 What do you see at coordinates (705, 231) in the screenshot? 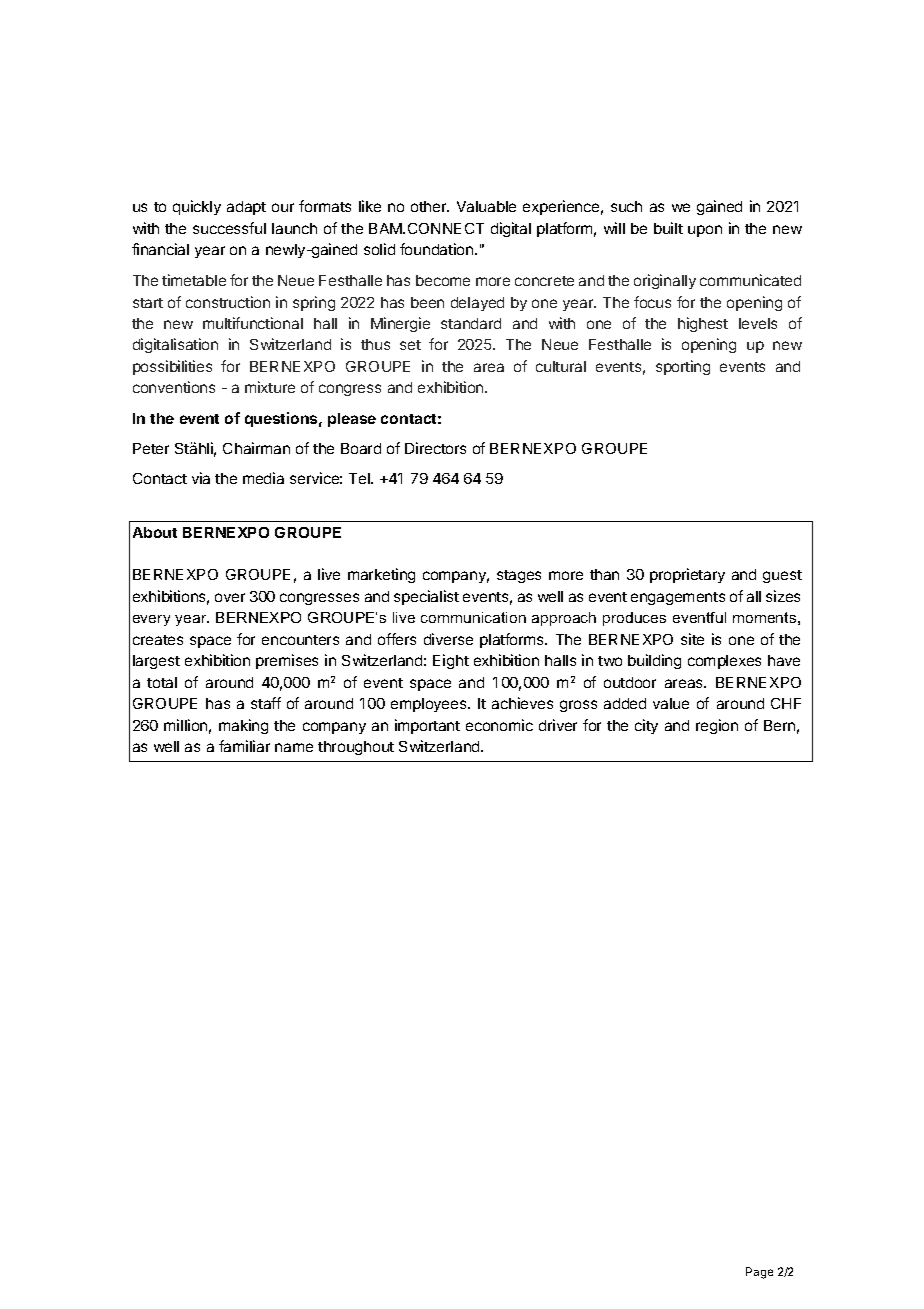
I see `upon` at bounding box center [705, 231].
